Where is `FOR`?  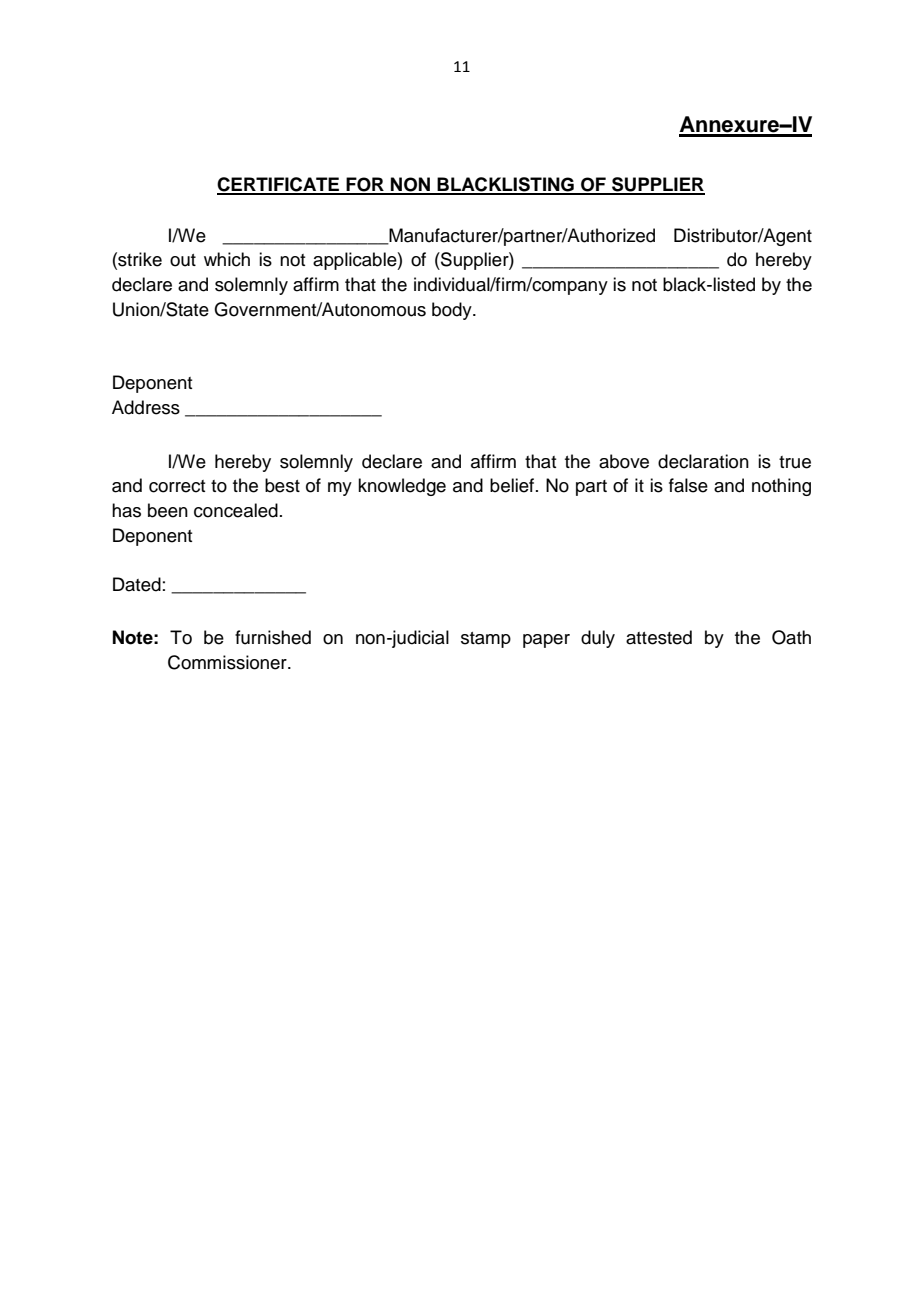 FOR is located at coordinates (365, 185).
